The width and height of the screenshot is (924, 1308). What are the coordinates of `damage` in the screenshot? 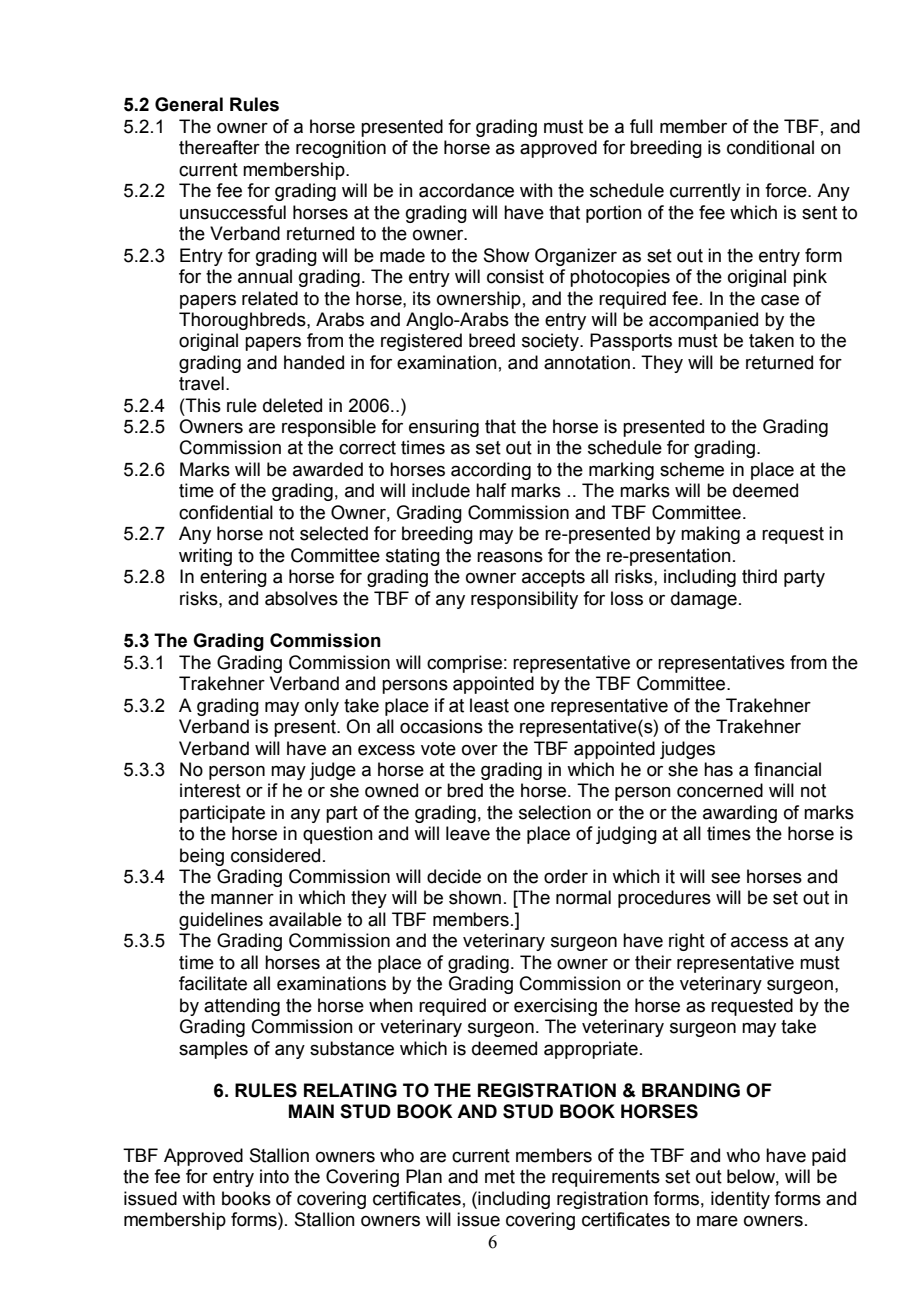 It's located at (704, 600).
